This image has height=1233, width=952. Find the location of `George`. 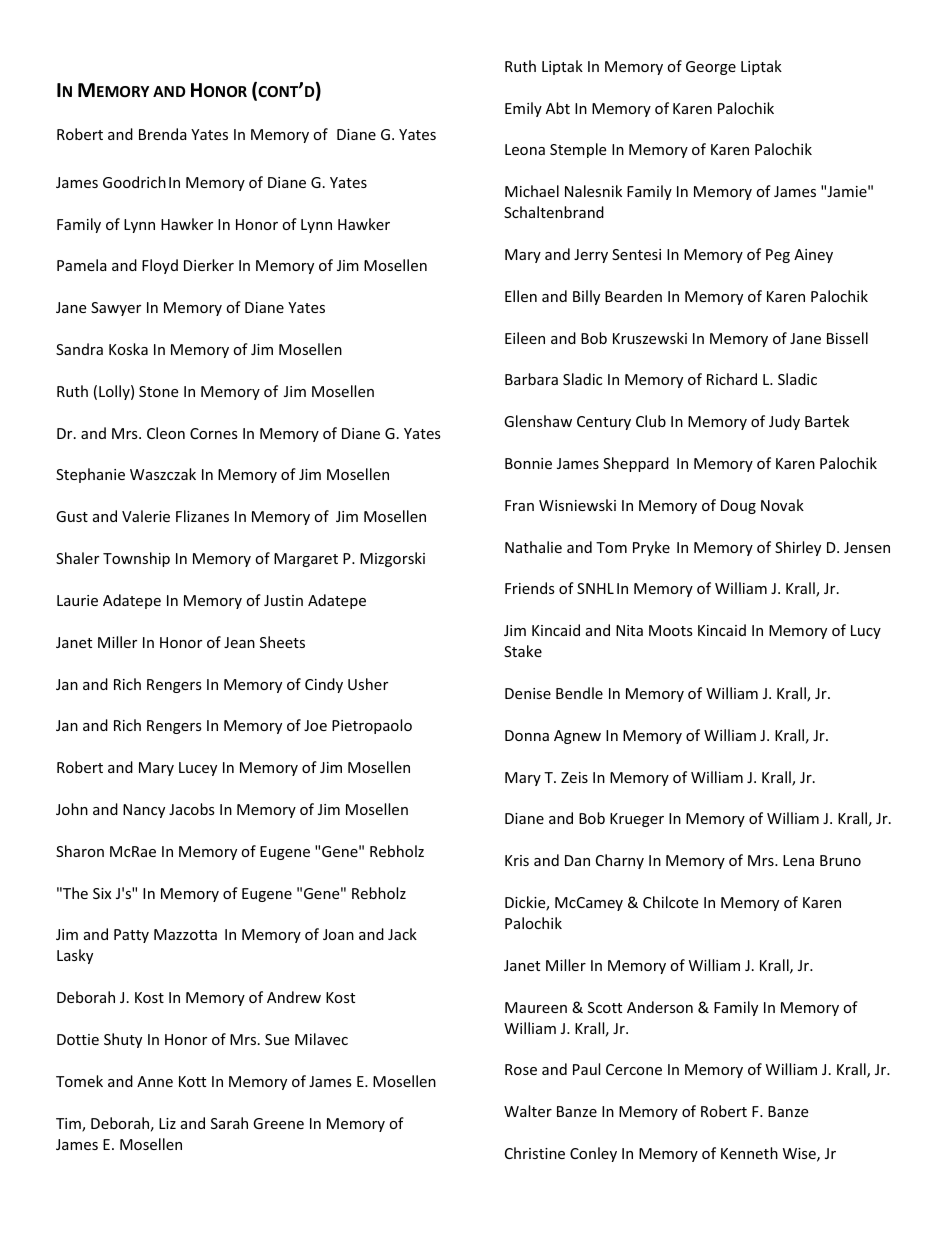

George is located at coordinates (711, 68).
